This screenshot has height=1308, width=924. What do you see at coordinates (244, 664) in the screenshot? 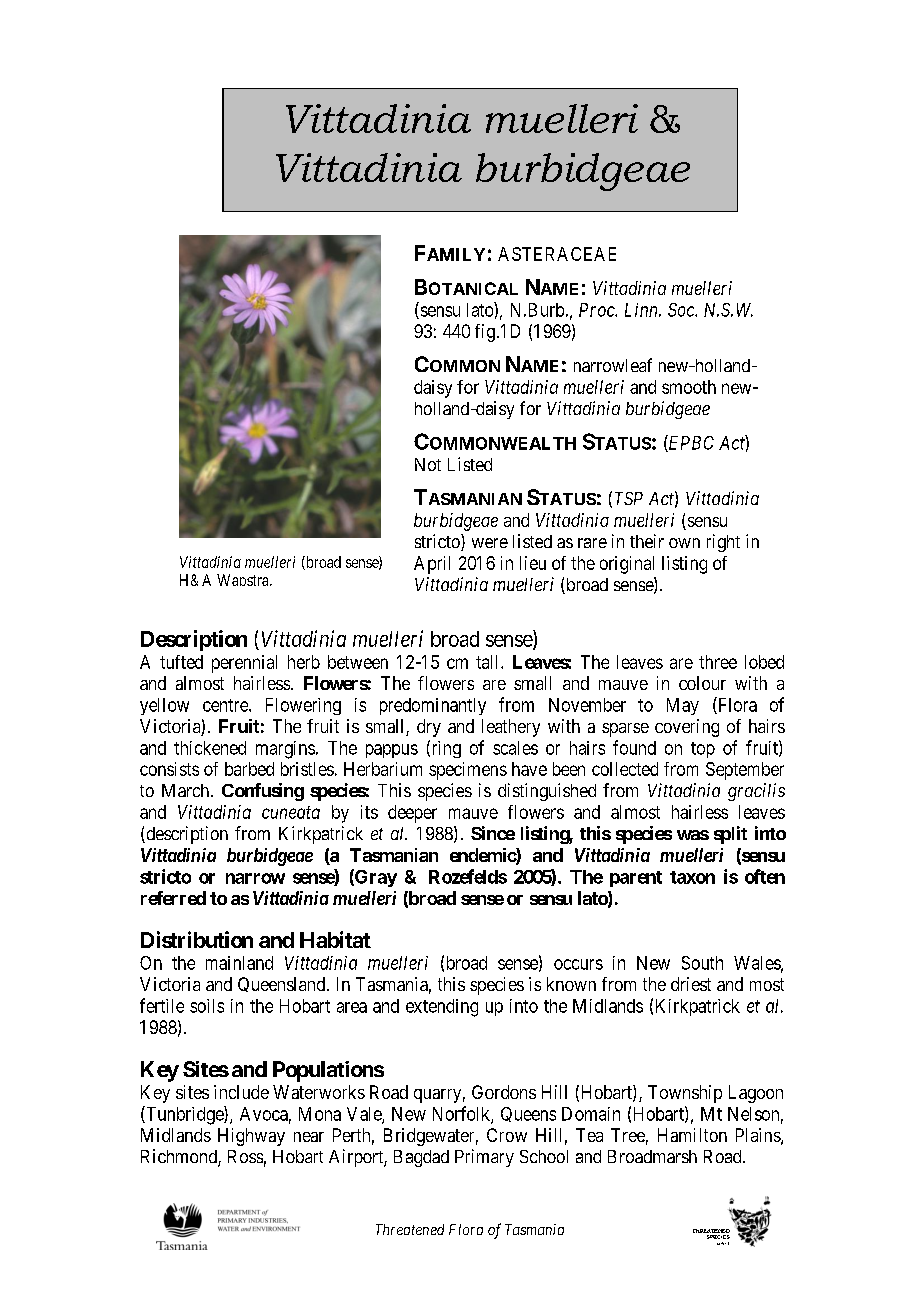
I see `perennial` at bounding box center [244, 664].
